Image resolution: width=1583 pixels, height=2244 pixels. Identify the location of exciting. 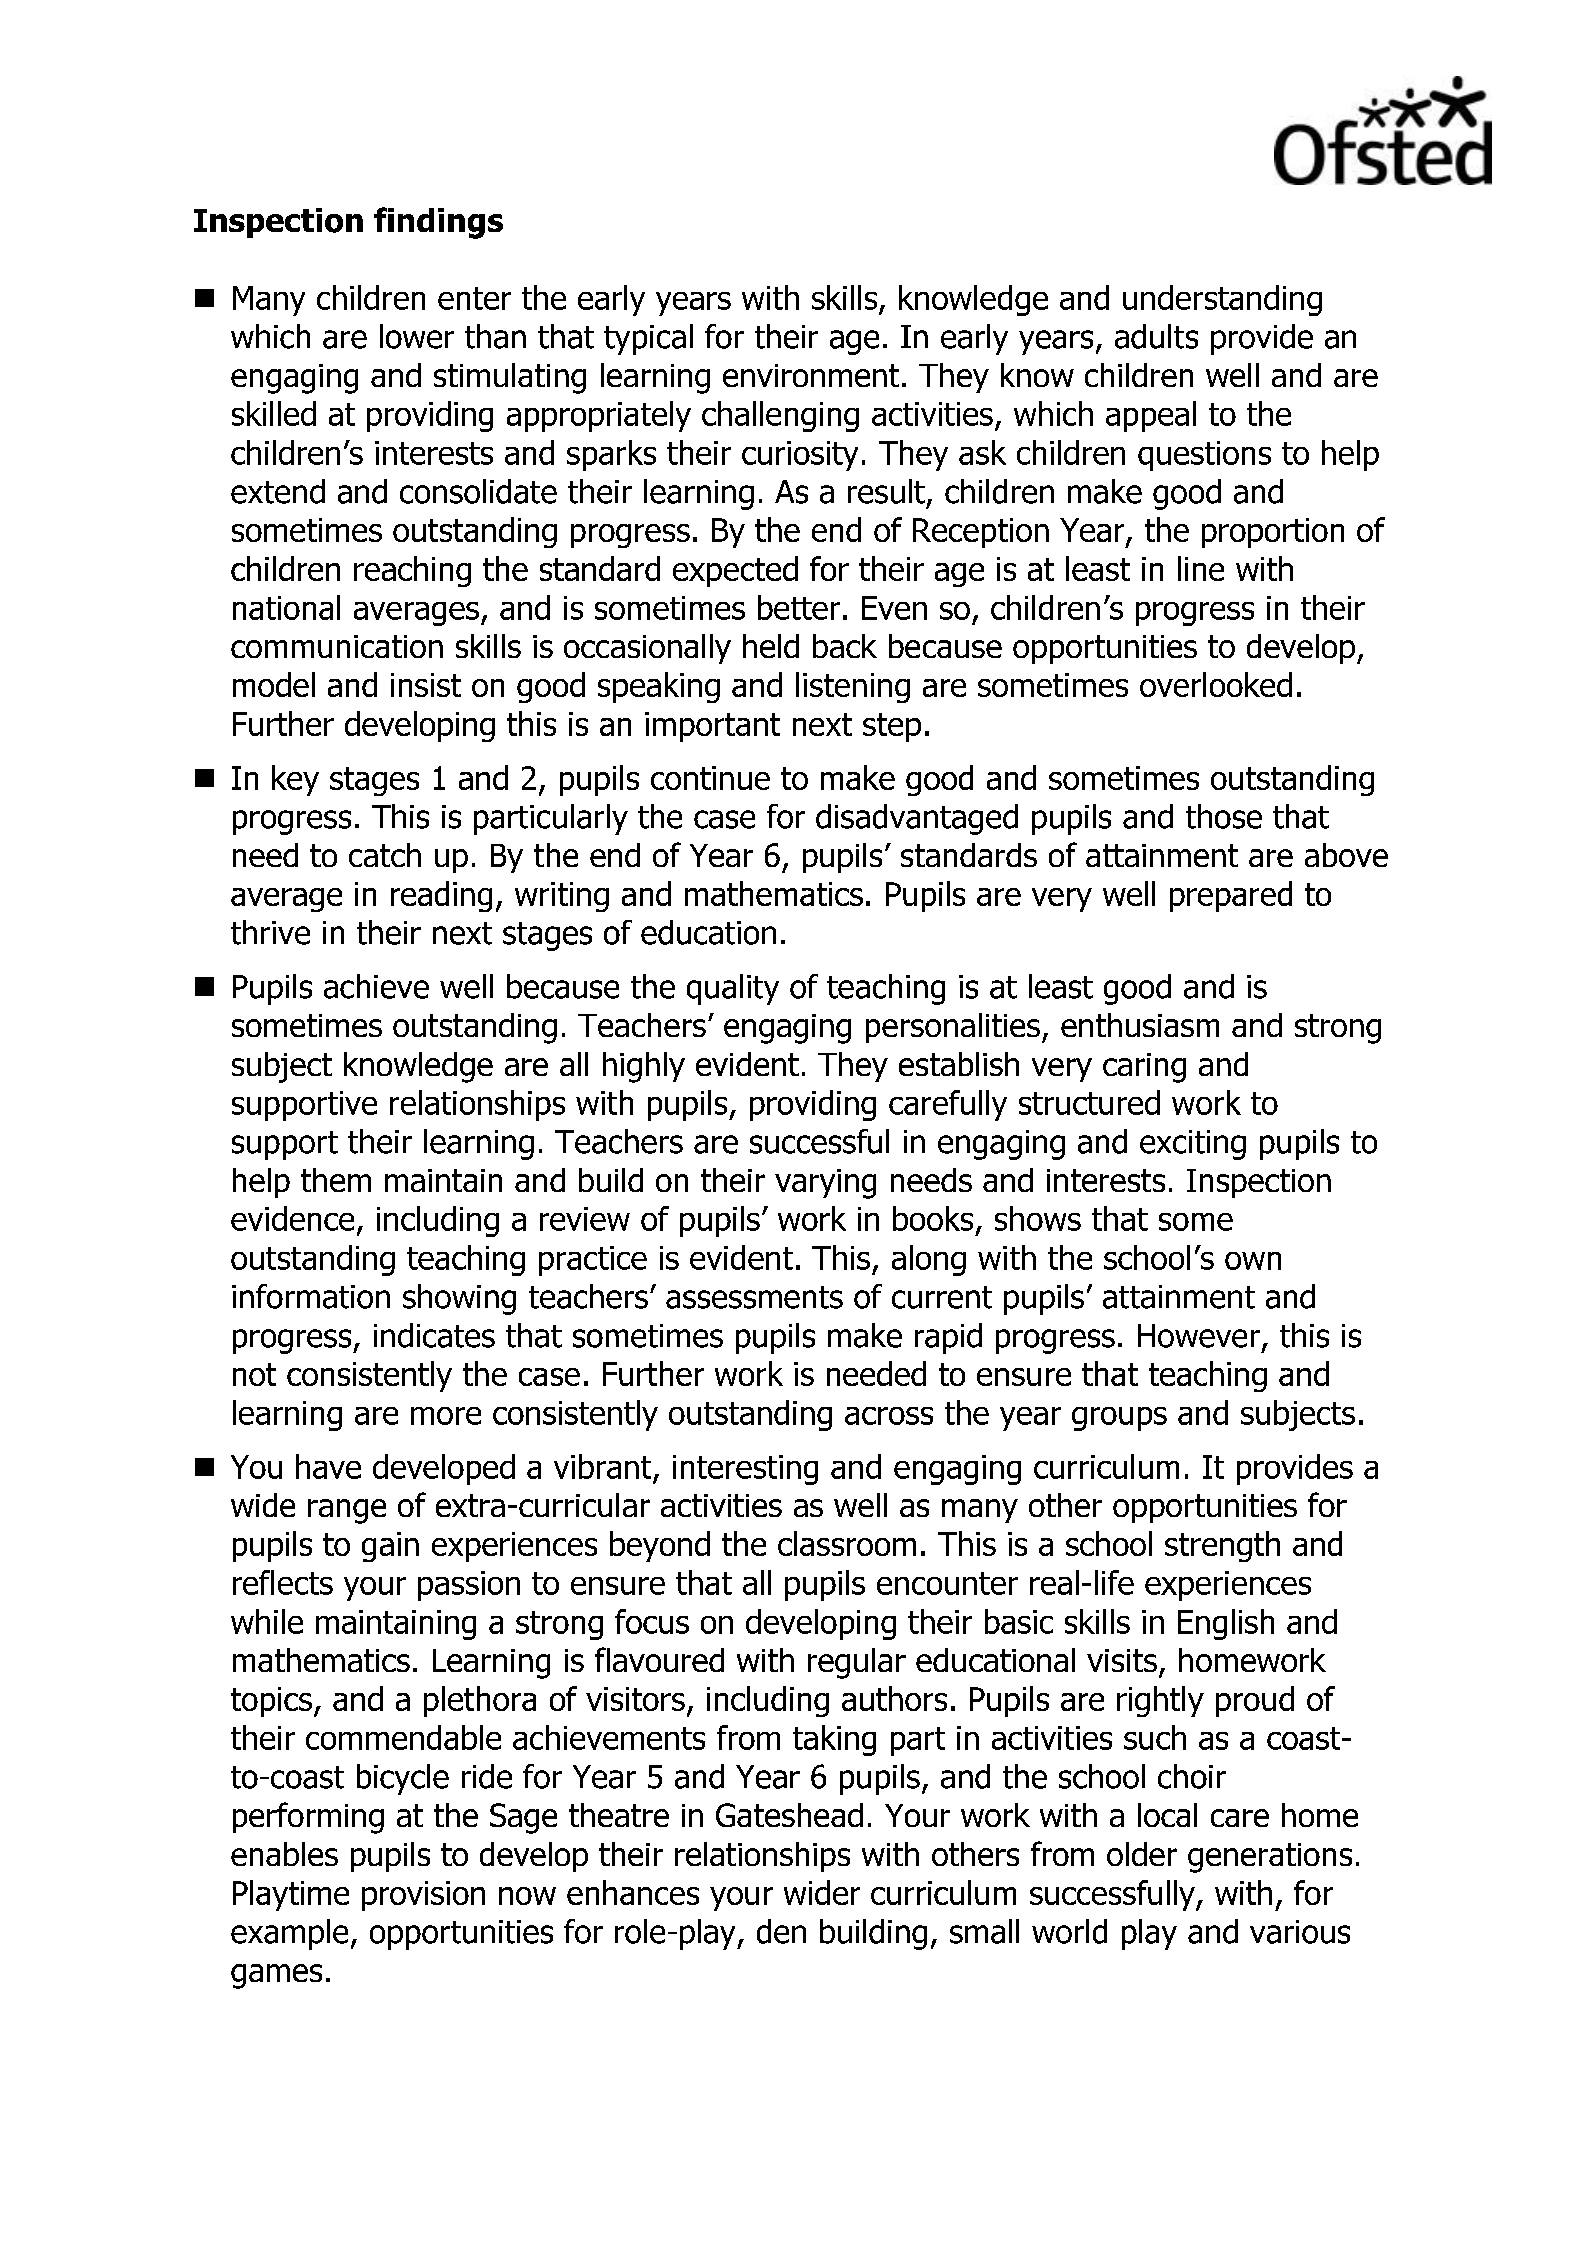
(1193, 1145).
